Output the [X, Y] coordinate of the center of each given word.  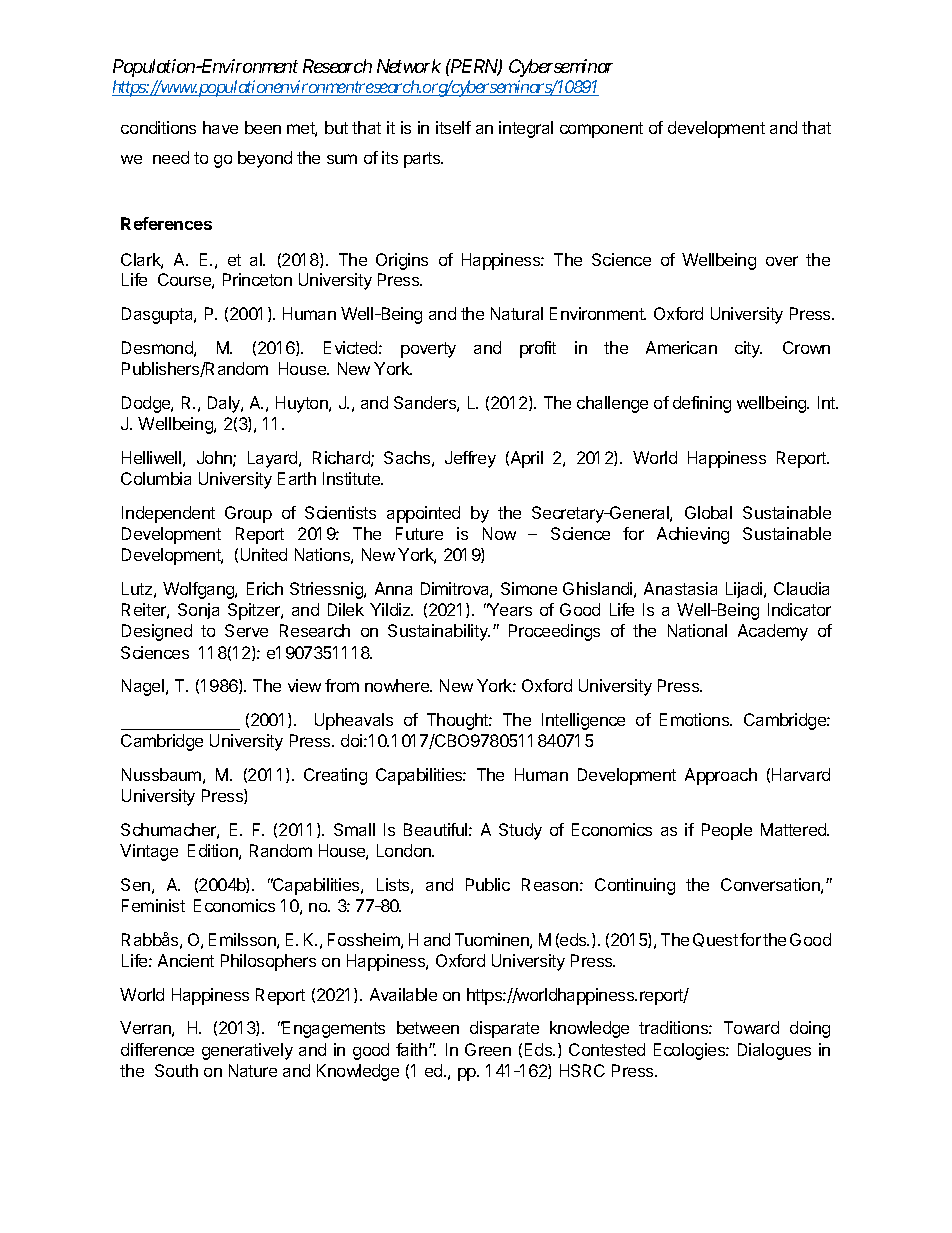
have [220, 127]
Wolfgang [199, 590]
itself [453, 127]
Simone [529, 588]
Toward [751, 1027]
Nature [253, 1070]
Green [488, 1049]
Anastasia [680, 588]
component [601, 130]
